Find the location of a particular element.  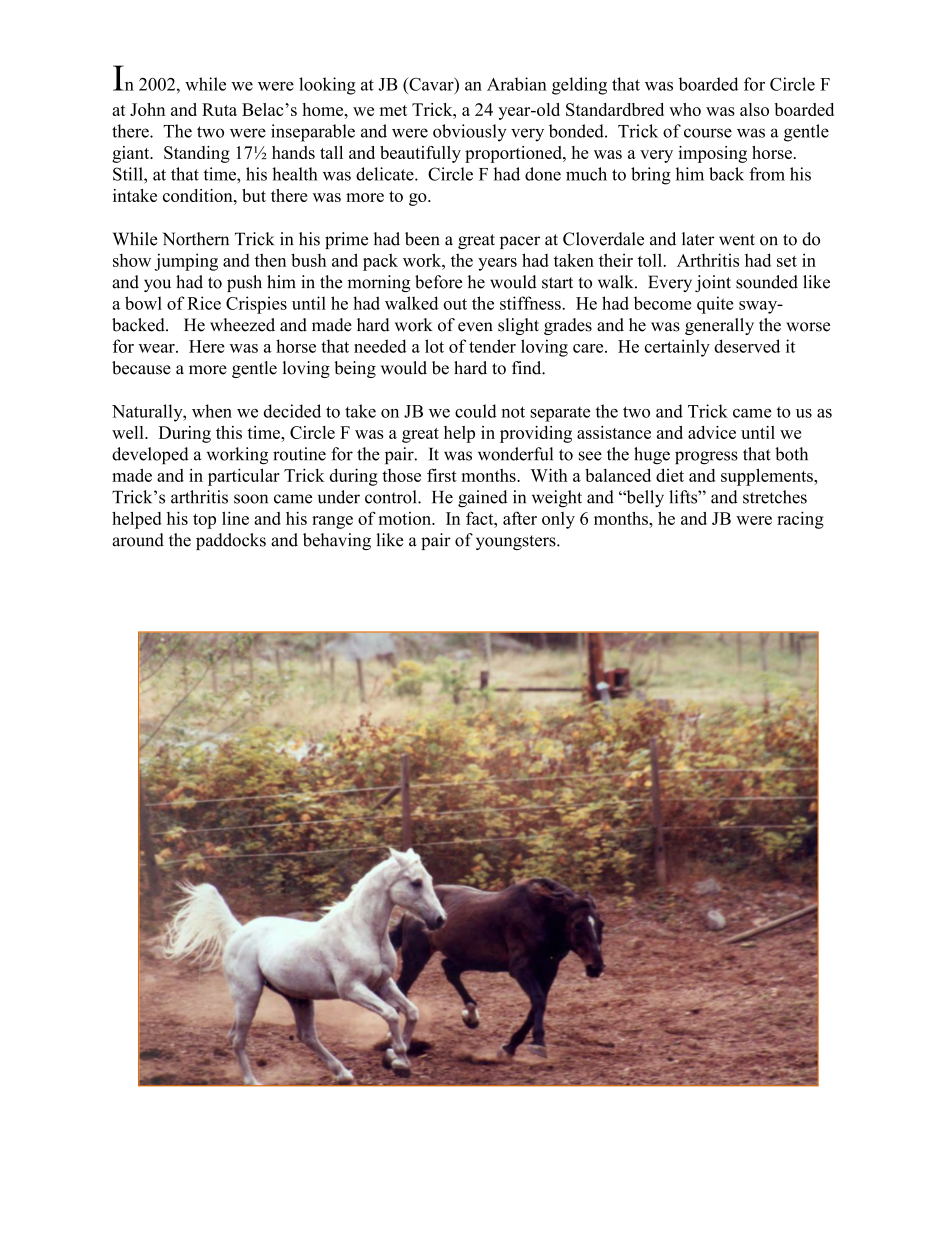

John is located at coordinates (147, 109).
